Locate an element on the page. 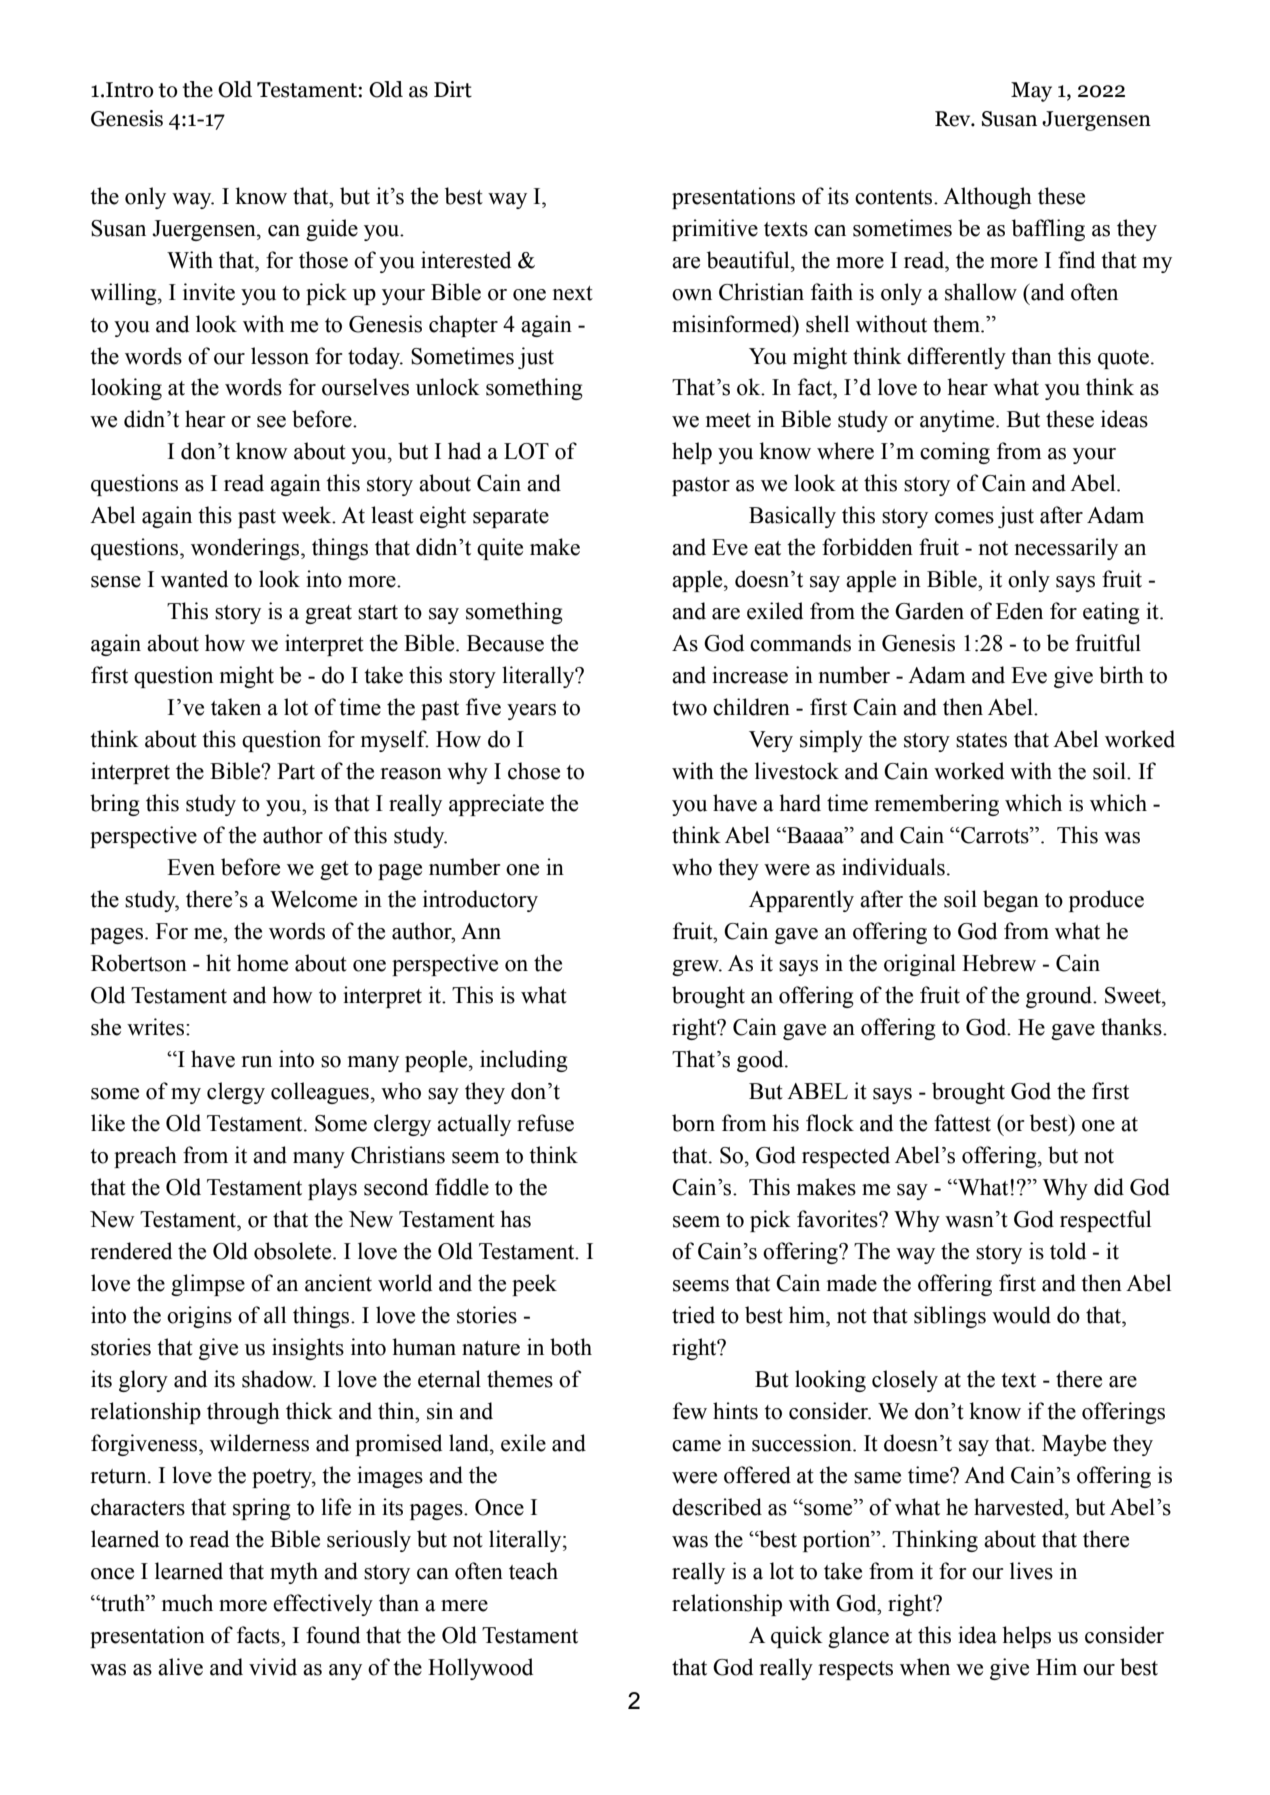 This page has width=1270, height=1795. Although is located at coordinates (987, 198).
